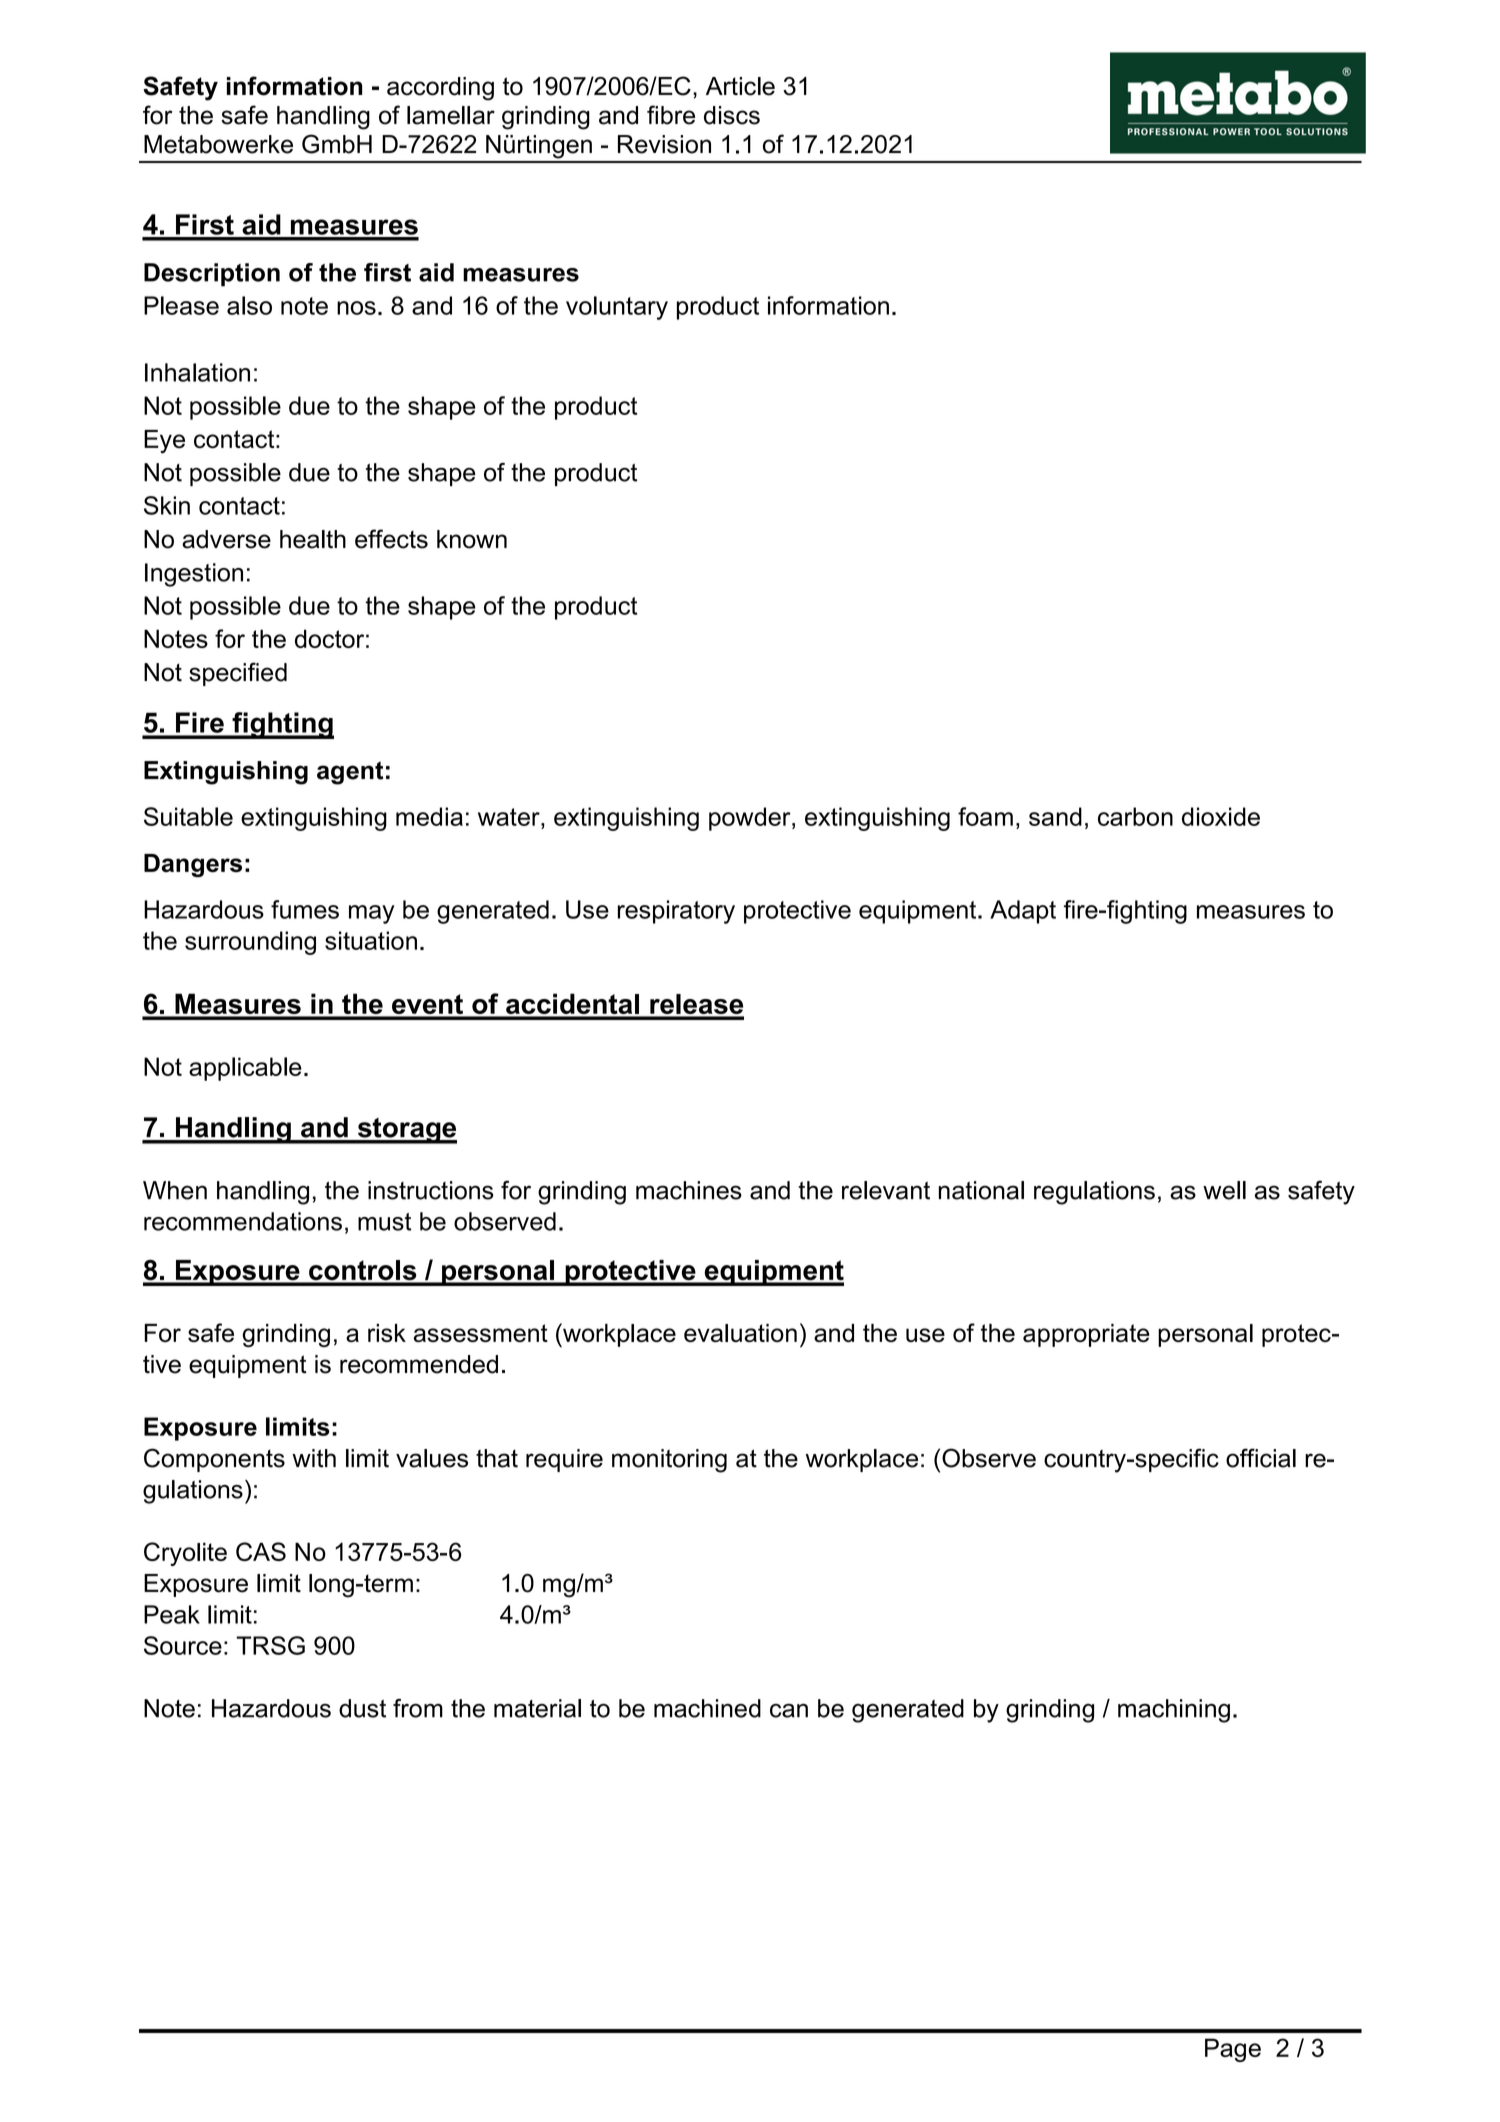  I want to click on Article, so click(740, 86).
